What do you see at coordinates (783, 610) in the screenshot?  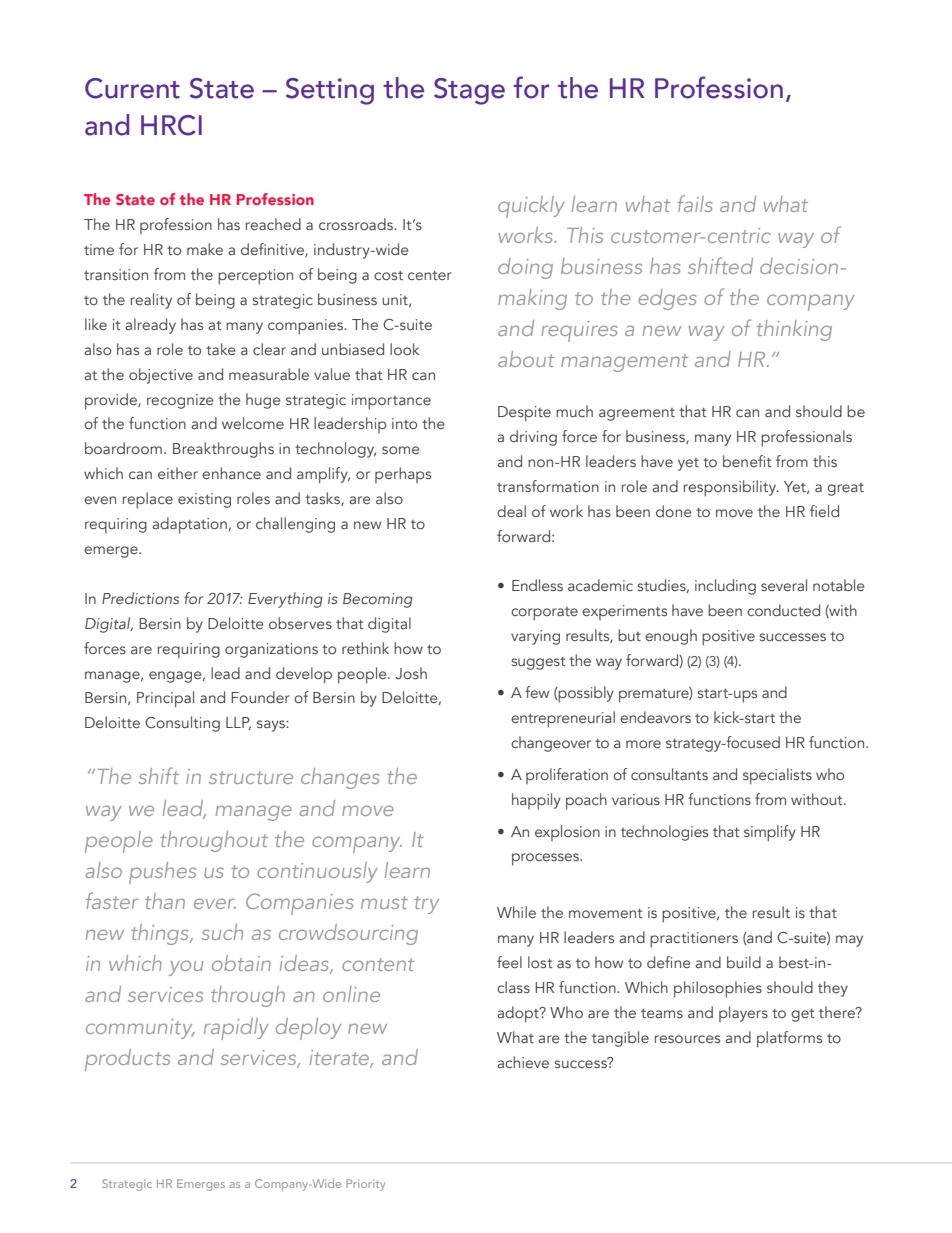 I see `conducted` at bounding box center [783, 610].
